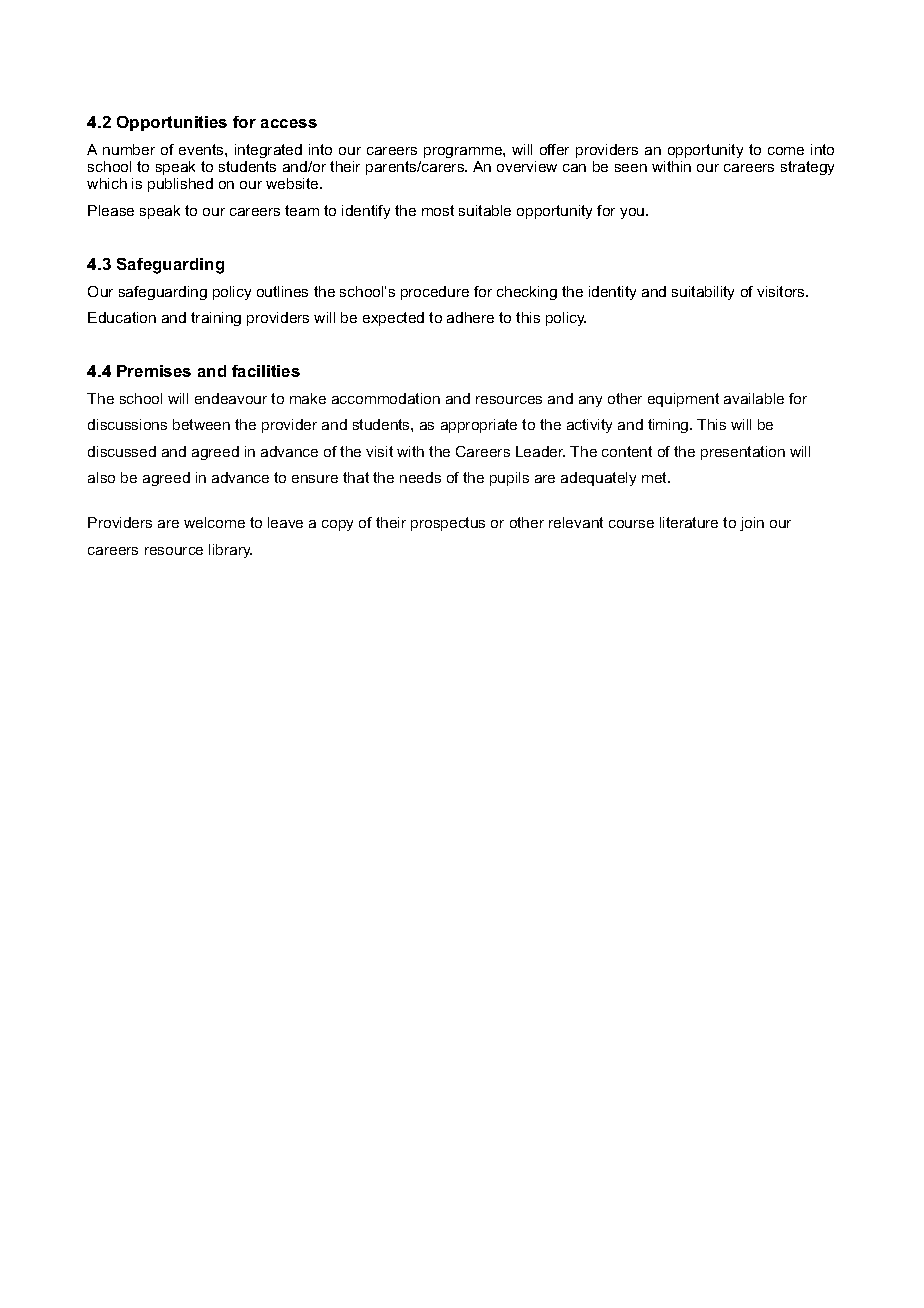 This screenshot has height=1308, width=924. I want to click on adhere, so click(470, 317).
